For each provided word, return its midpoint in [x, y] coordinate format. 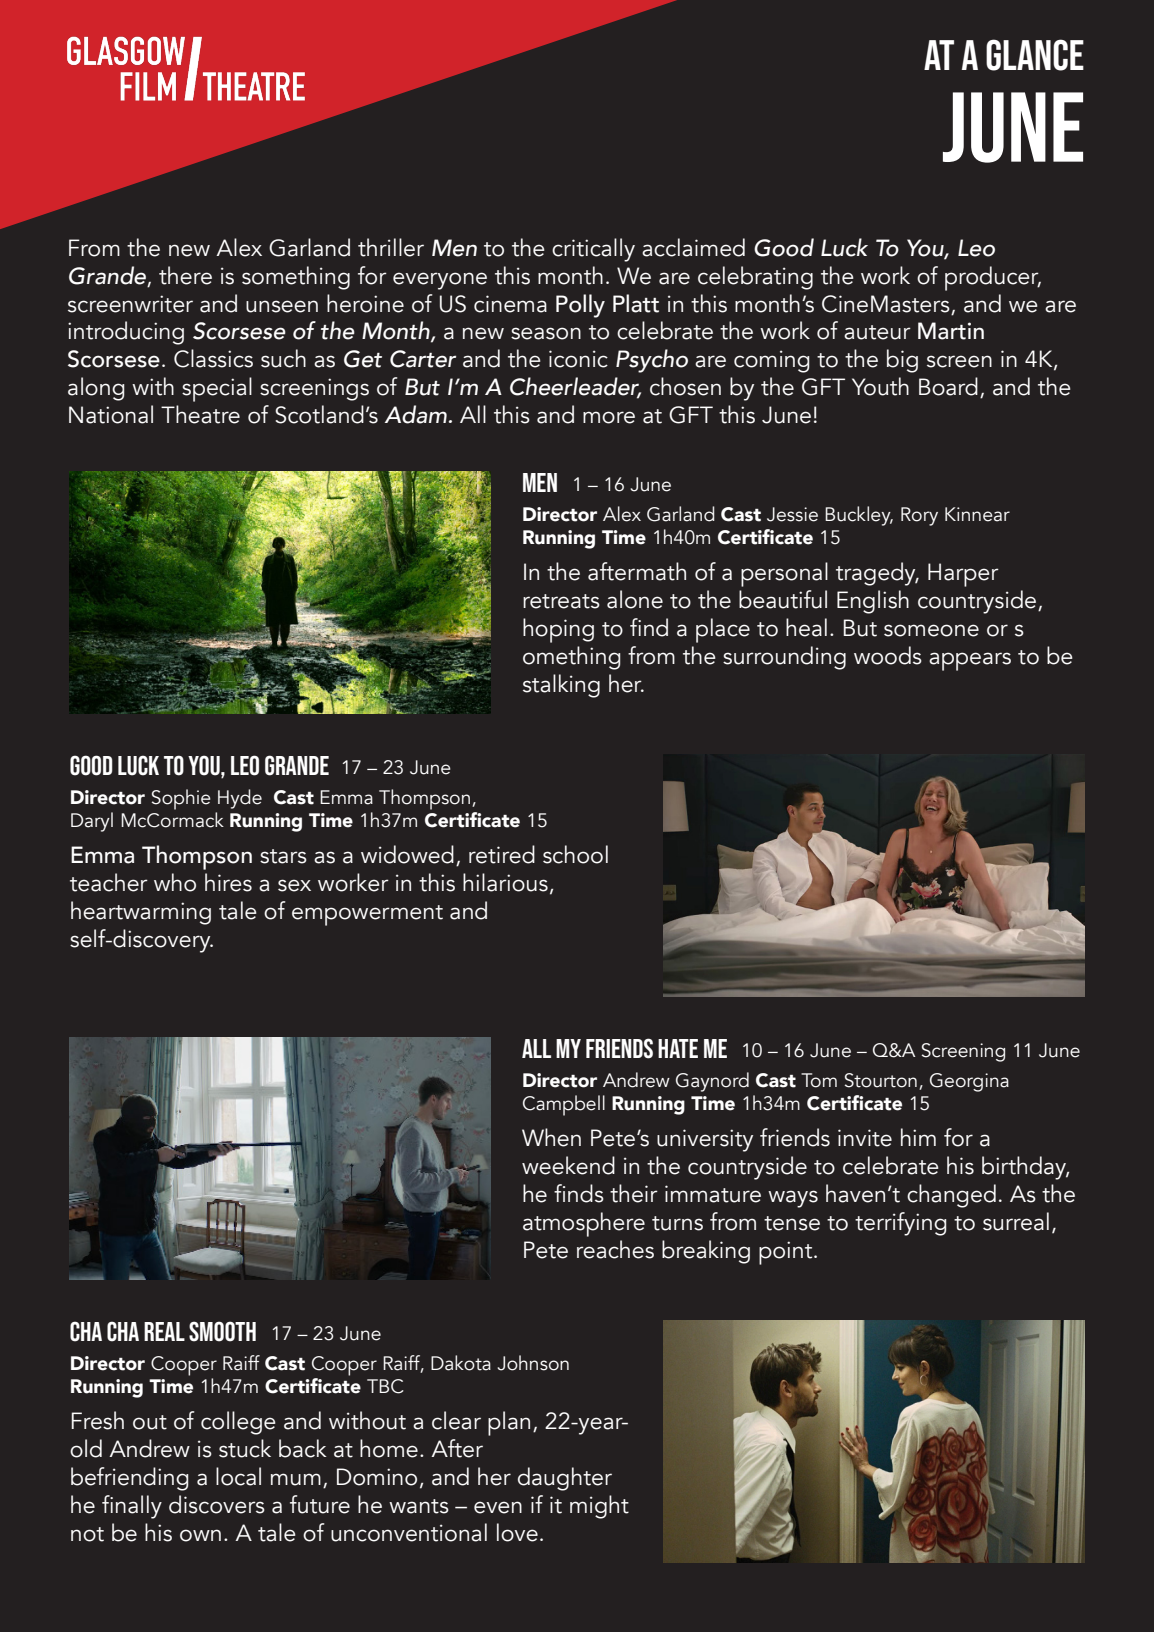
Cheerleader [575, 387]
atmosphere [584, 1224]
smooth [222, 1331]
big [902, 361]
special [217, 389]
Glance [1035, 55]
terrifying [901, 1224]
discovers [217, 1504]
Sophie [181, 799]
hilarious [505, 882]
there [185, 275]
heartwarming [141, 913]
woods [888, 655]
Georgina [969, 1082]
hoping [558, 630]
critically [593, 250]
